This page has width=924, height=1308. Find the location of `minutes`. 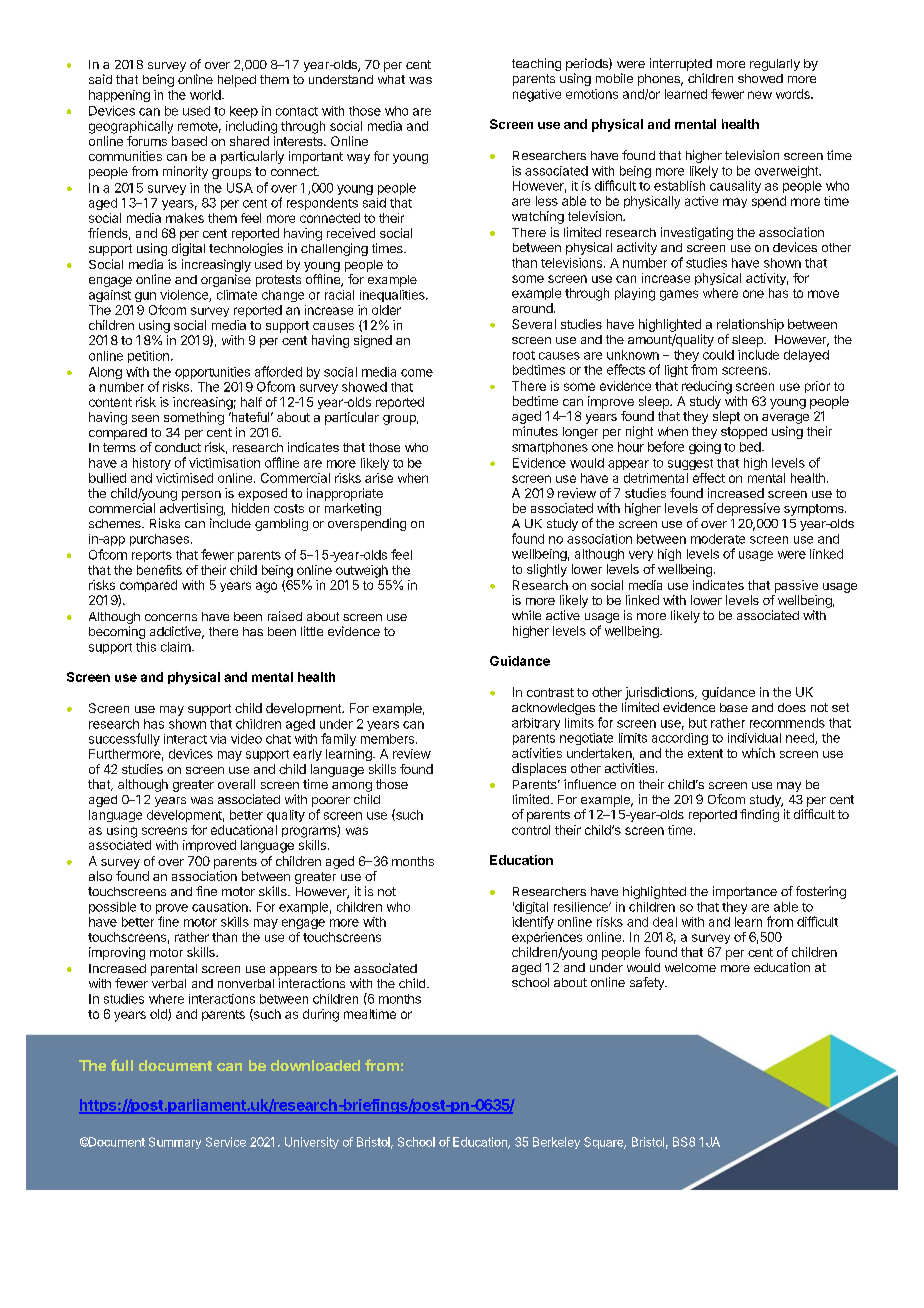

minutes is located at coordinates (535, 431).
